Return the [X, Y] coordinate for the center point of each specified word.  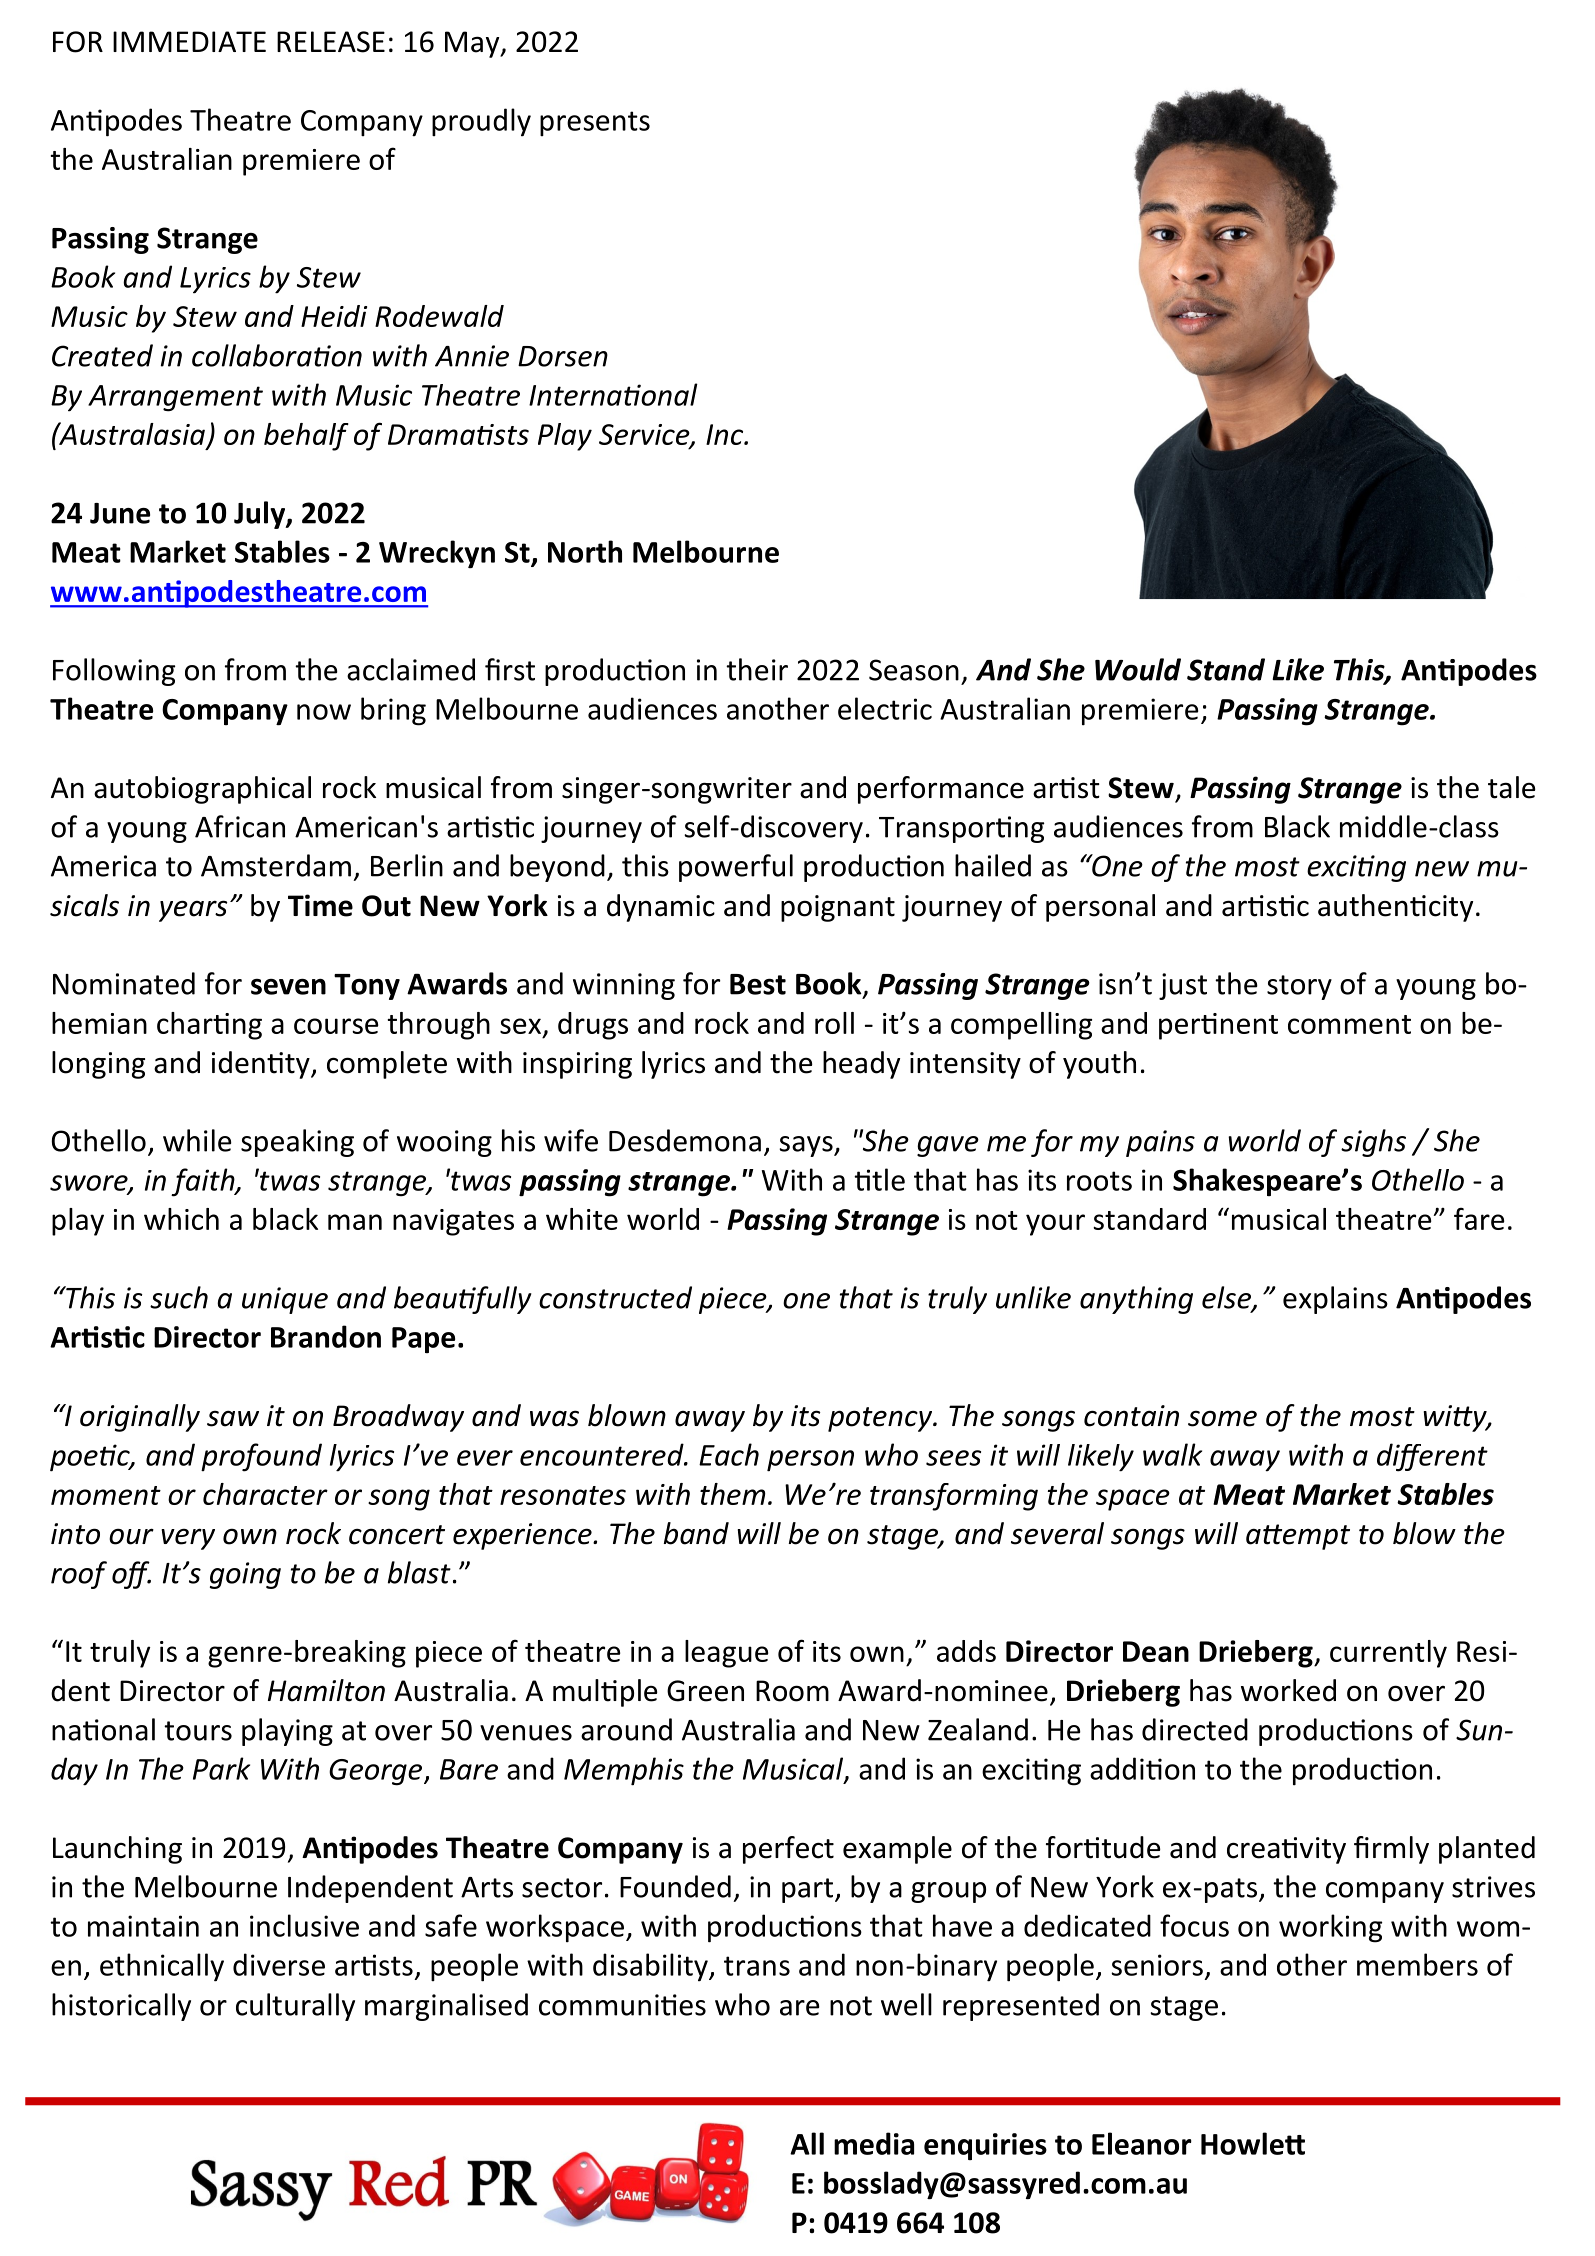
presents [595, 123]
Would [1138, 669]
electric [885, 708]
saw [233, 1418]
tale [1512, 787]
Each [729, 1454]
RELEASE [331, 42]
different [1432, 1457]
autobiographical [202, 790]
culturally [295, 2007]
